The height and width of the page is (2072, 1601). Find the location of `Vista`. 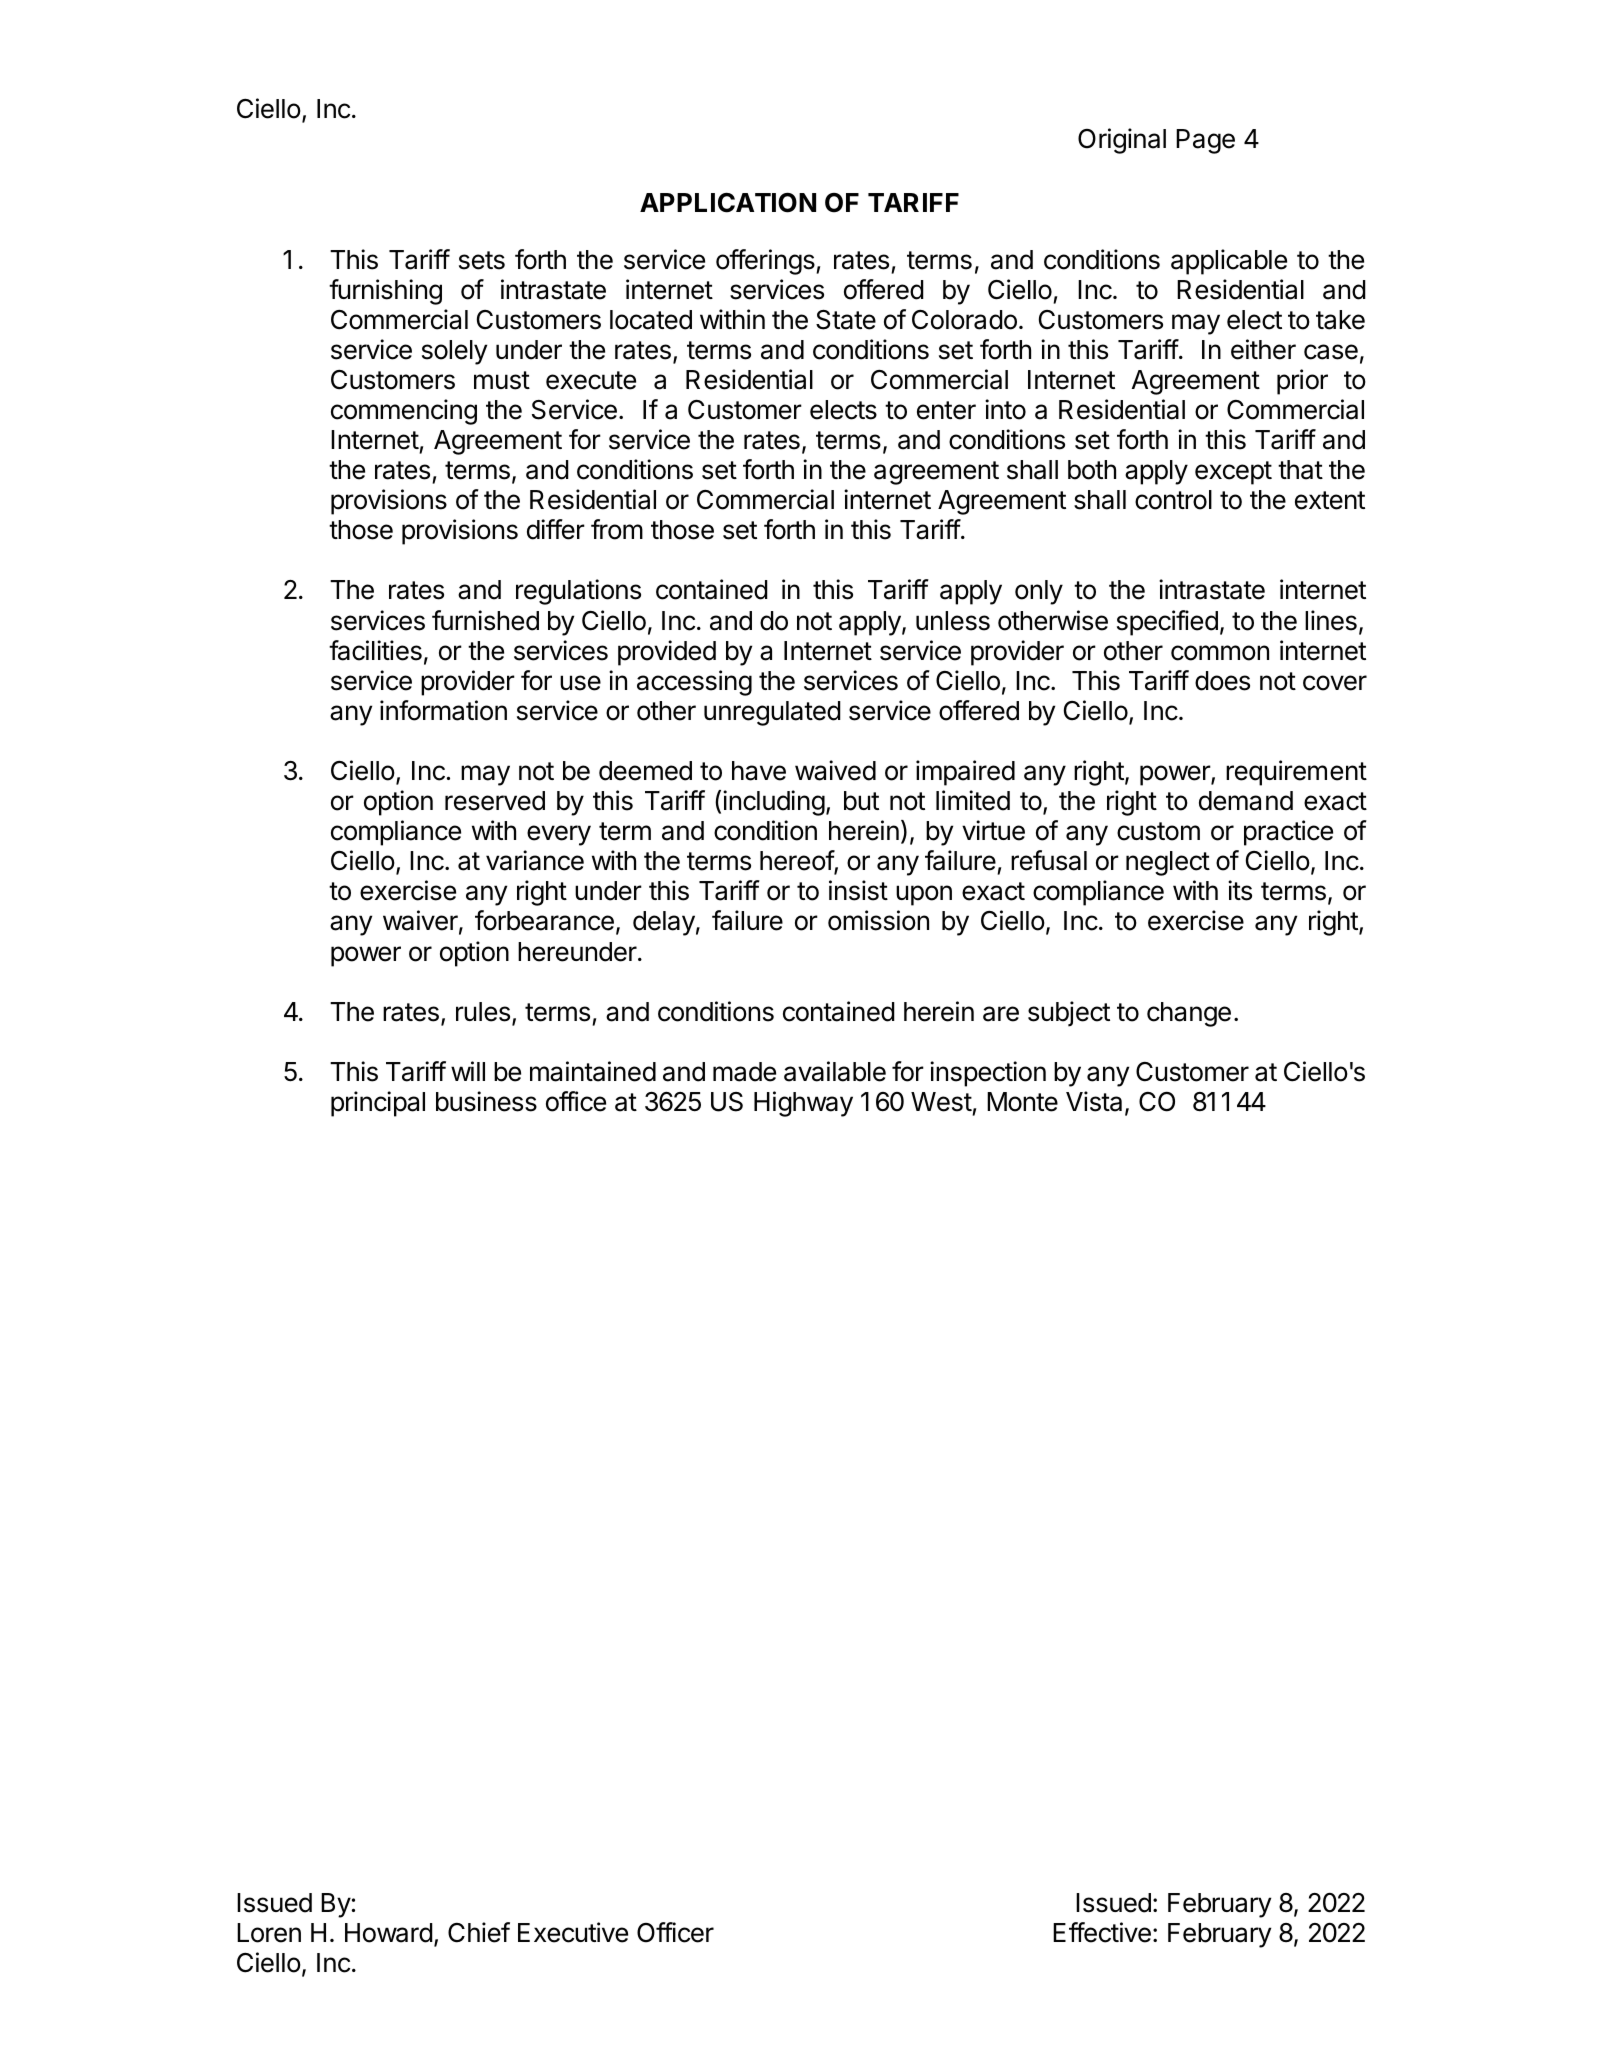

Vista is located at coordinates (1094, 1101).
